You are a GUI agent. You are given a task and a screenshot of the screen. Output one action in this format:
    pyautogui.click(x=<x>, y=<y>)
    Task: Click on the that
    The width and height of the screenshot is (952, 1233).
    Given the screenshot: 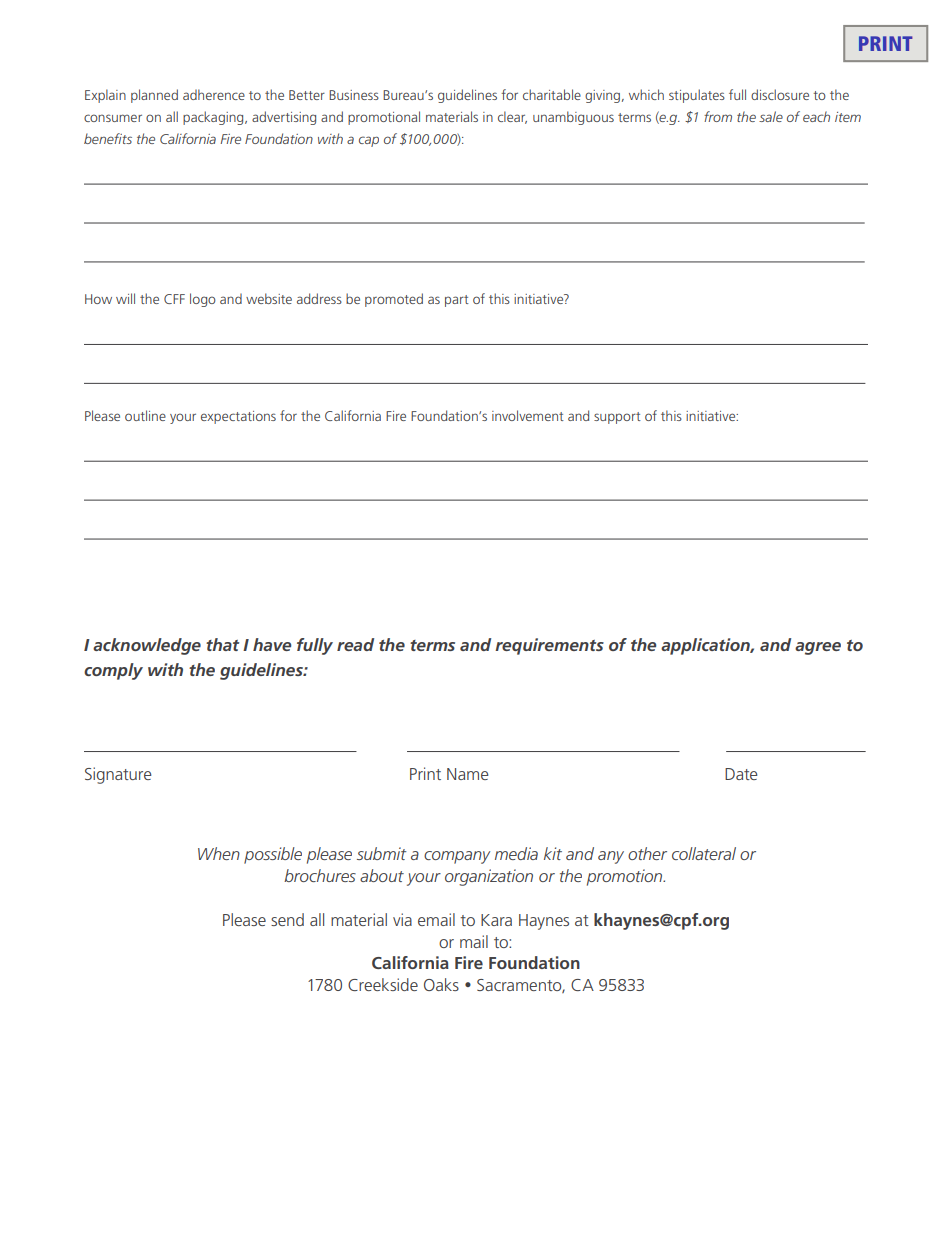 What is the action you would take?
    pyautogui.click(x=222, y=644)
